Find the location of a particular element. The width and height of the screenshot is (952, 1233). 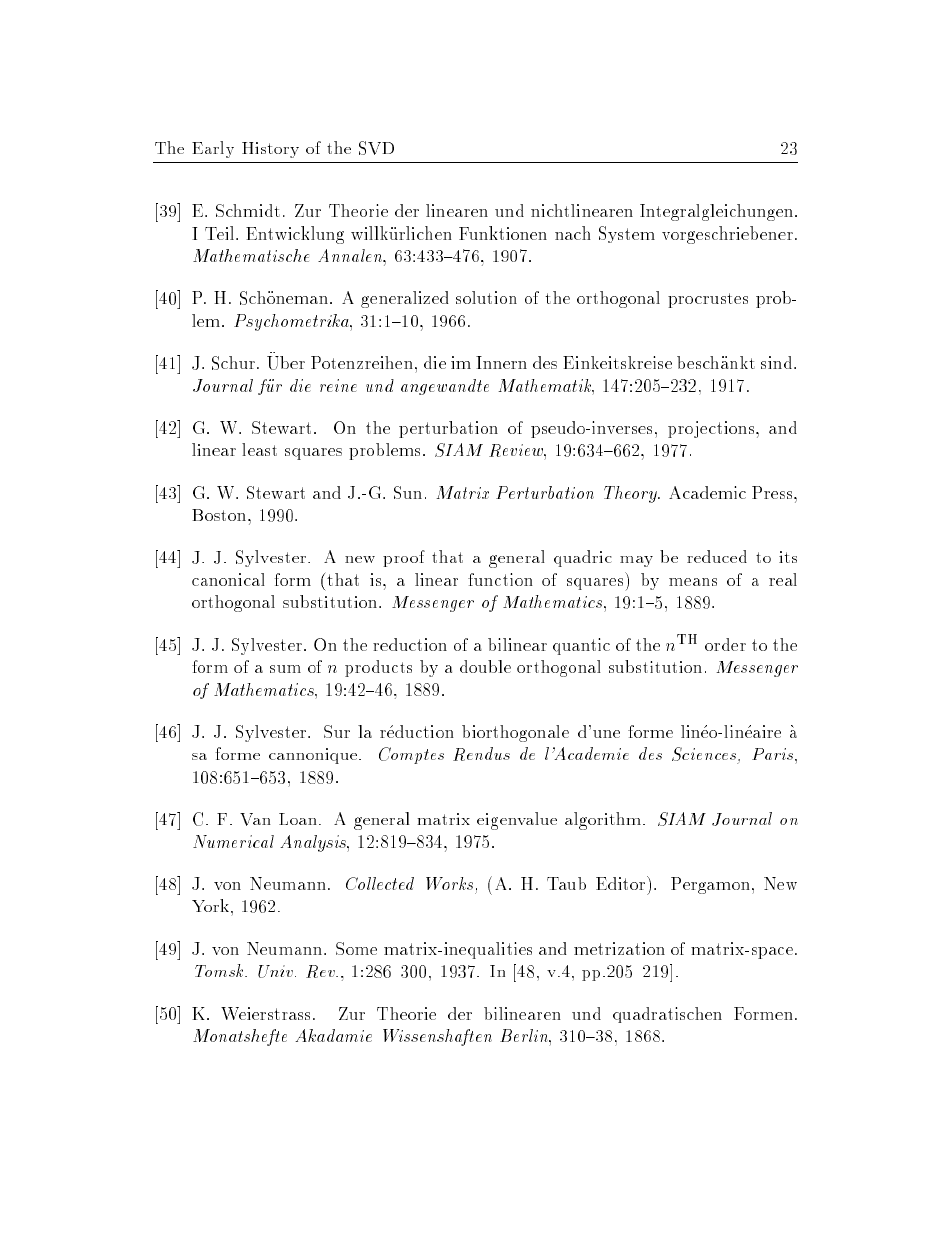

System is located at coordinates (627, 234).
